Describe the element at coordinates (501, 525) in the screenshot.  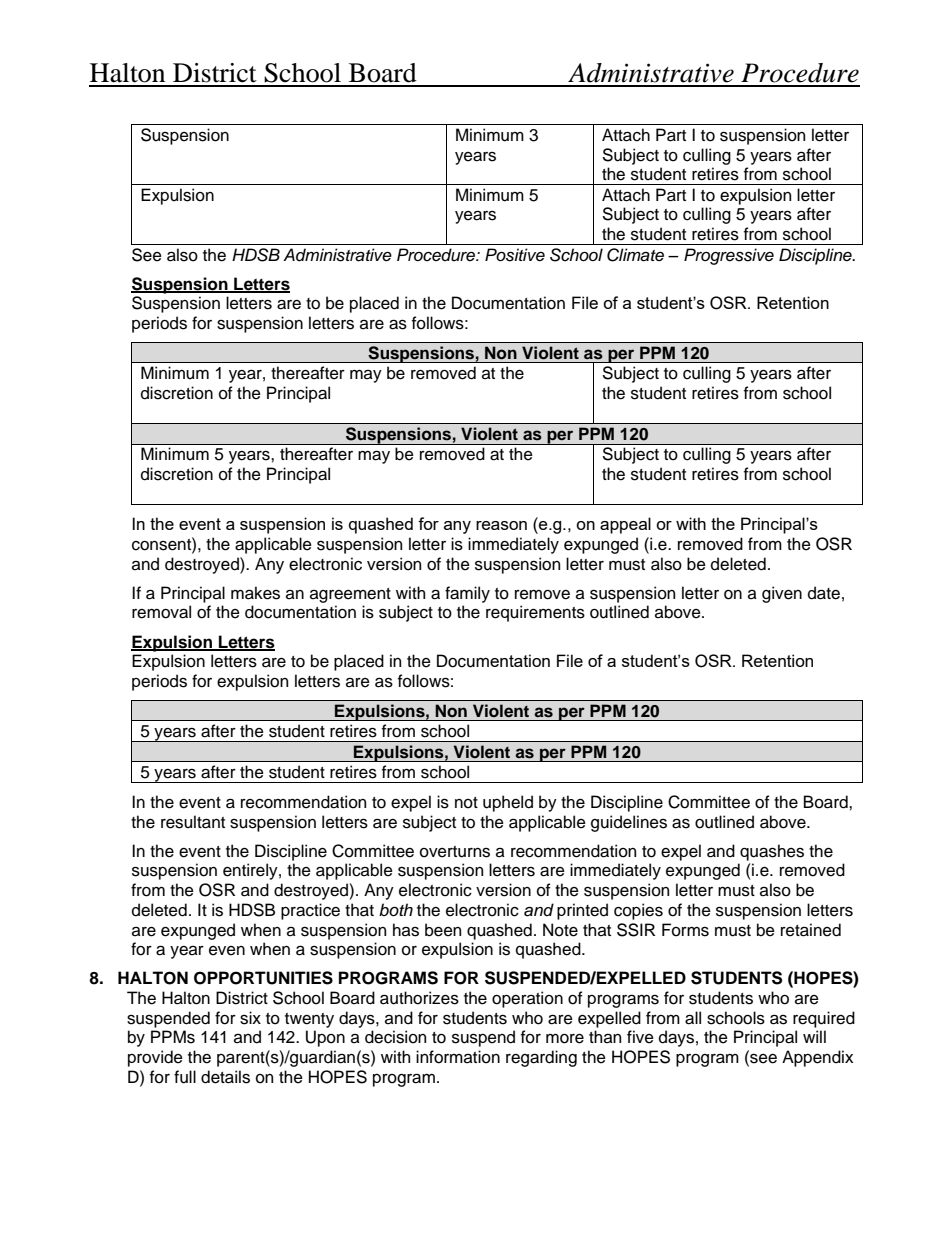
I see `reason` at that location.
